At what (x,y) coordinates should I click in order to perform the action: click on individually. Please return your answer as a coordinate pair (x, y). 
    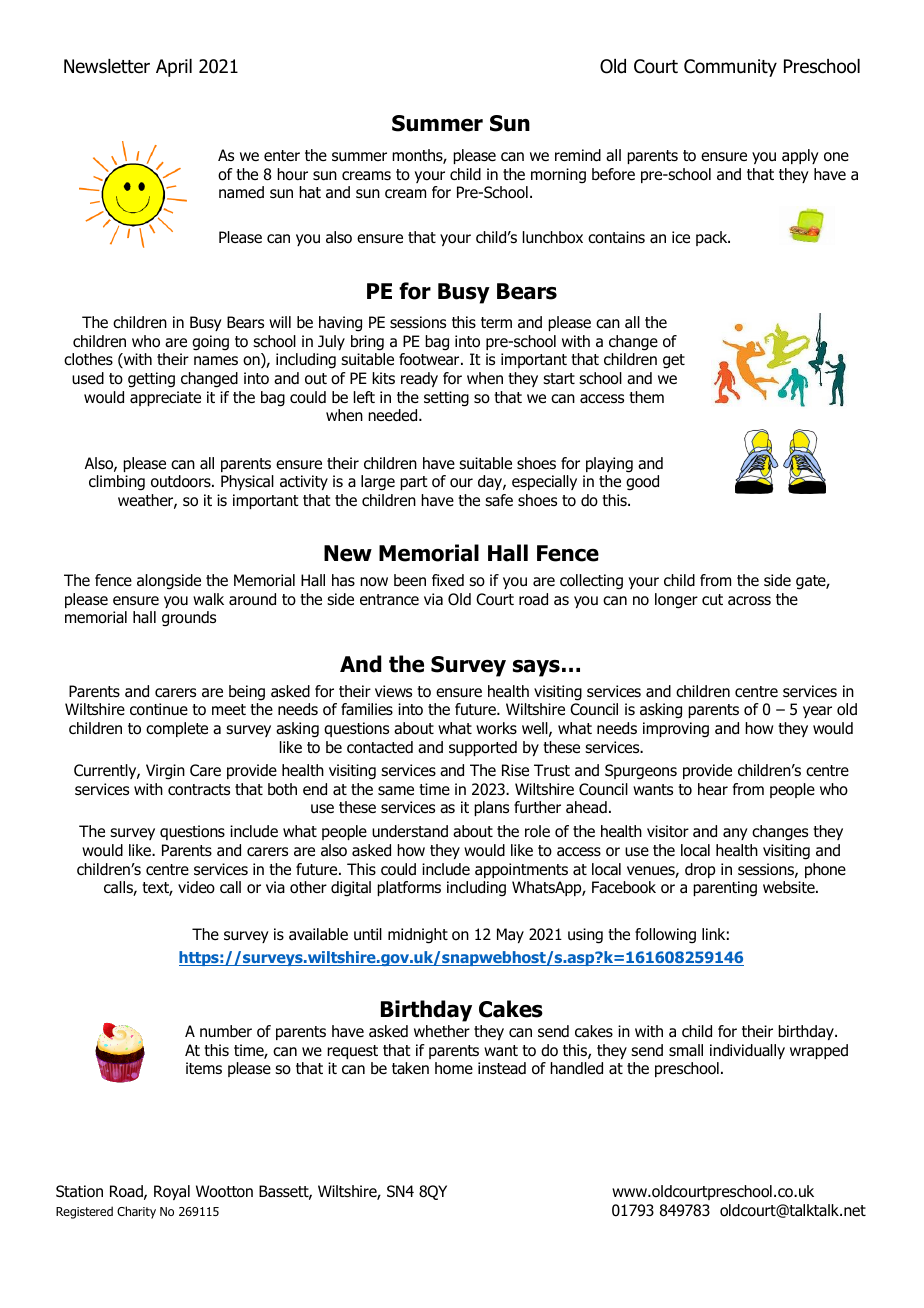
    Looking at the image, I should click on (747, 1051).
